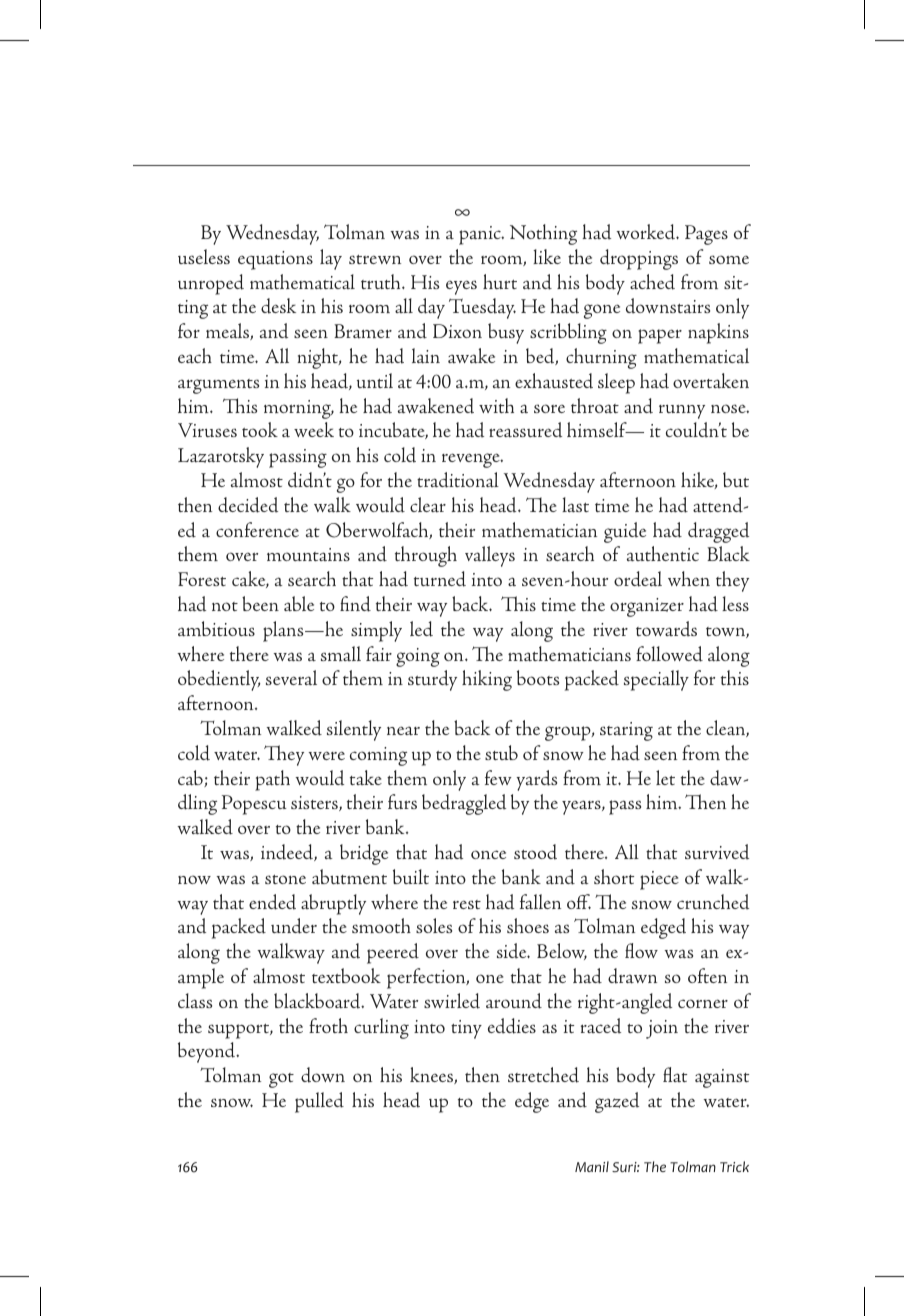  Describe the element at coordinates (275, 260) in the screenshot. I see `equations` at that location.
